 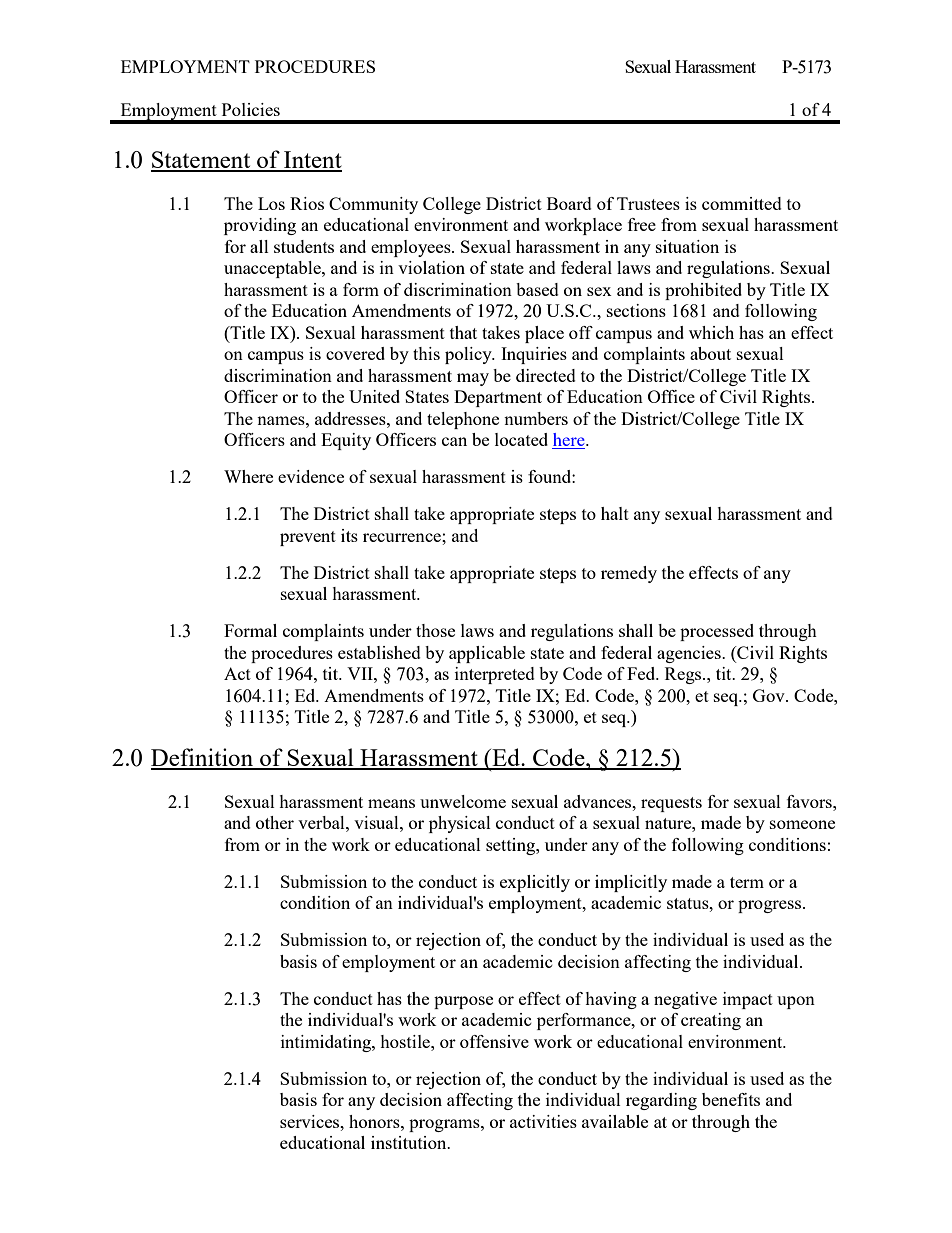 What do you see at coordinates (543, 1121) in the screenshot?
I see `activities` at bounding box center [543, 1121].
